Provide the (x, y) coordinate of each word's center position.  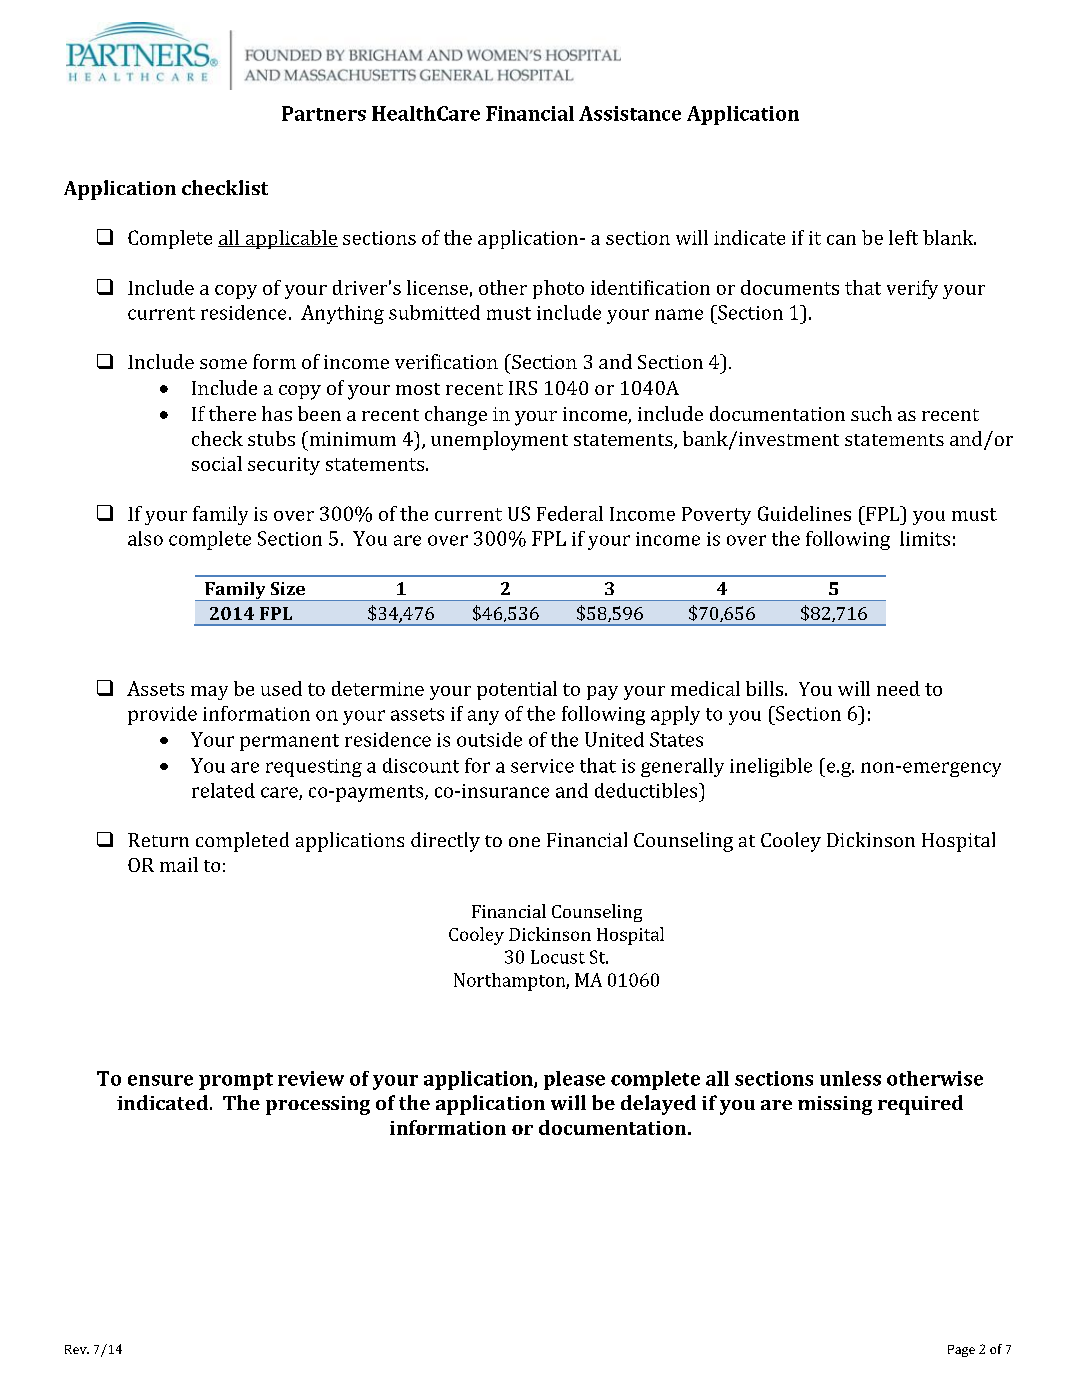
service (542, 766)
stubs (271, 438)
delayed (658, 1105)
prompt (236, 1081)
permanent (289, 742)
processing (318, 1105)
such (871, 413)
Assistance (630, 113)
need (898, 688)
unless (850, 1078)
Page (961, 1351)
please (574, 1080)
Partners (324, 113)
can (841, 240)
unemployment (499, 441)
